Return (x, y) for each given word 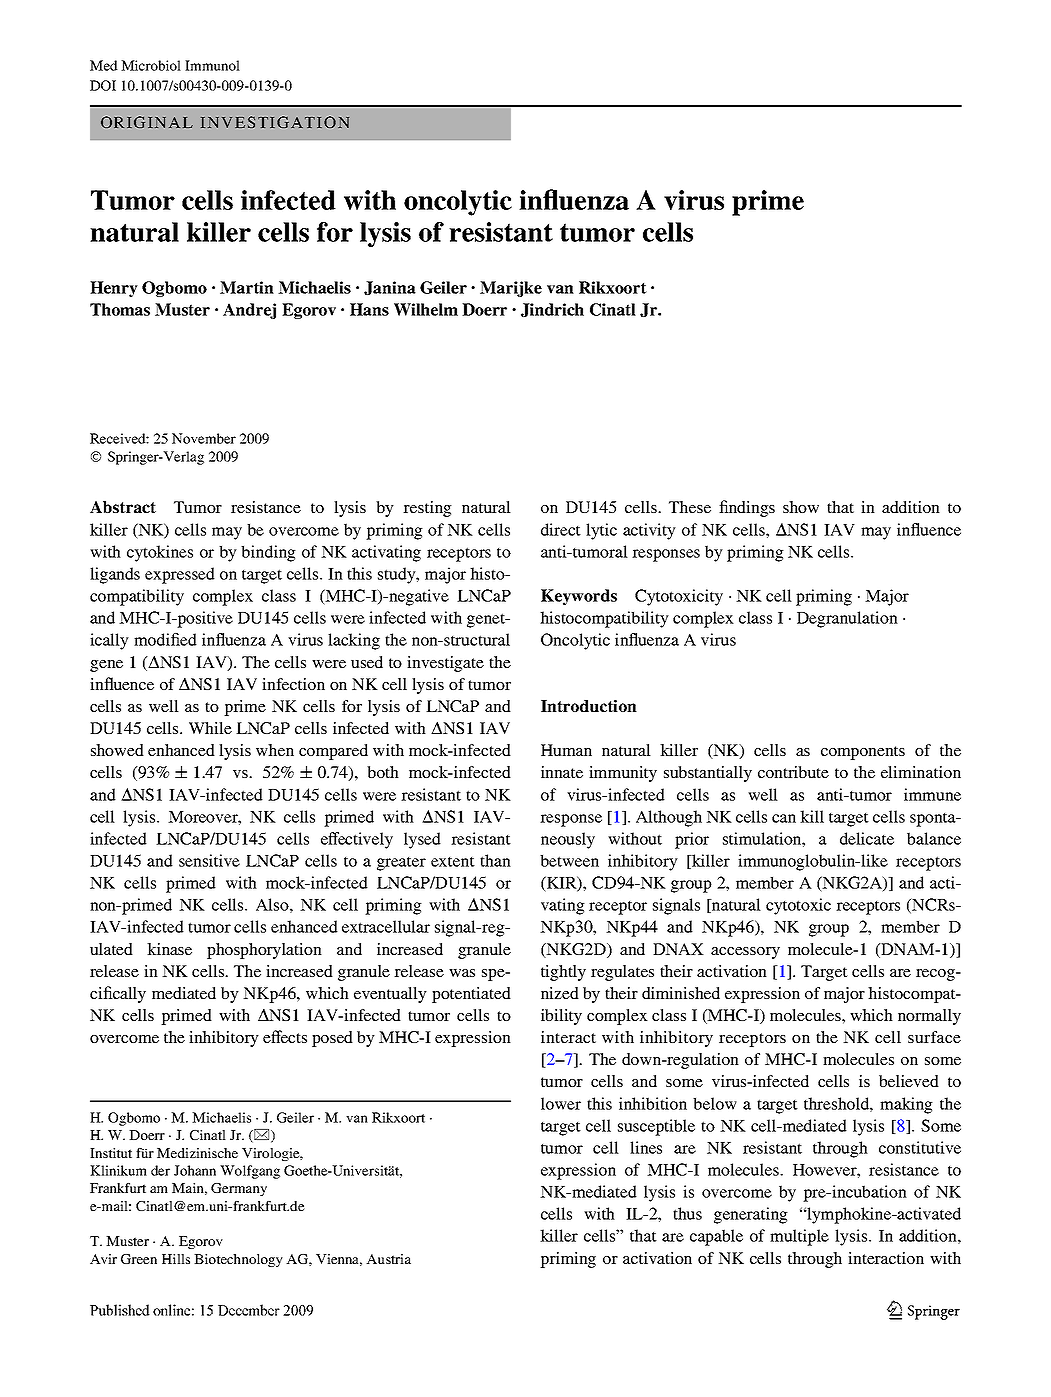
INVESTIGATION (275, 122)
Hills (176, 1259)
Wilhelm (426, 309)
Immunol (212, 65)
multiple (799, 1237)
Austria (388, 1259)
